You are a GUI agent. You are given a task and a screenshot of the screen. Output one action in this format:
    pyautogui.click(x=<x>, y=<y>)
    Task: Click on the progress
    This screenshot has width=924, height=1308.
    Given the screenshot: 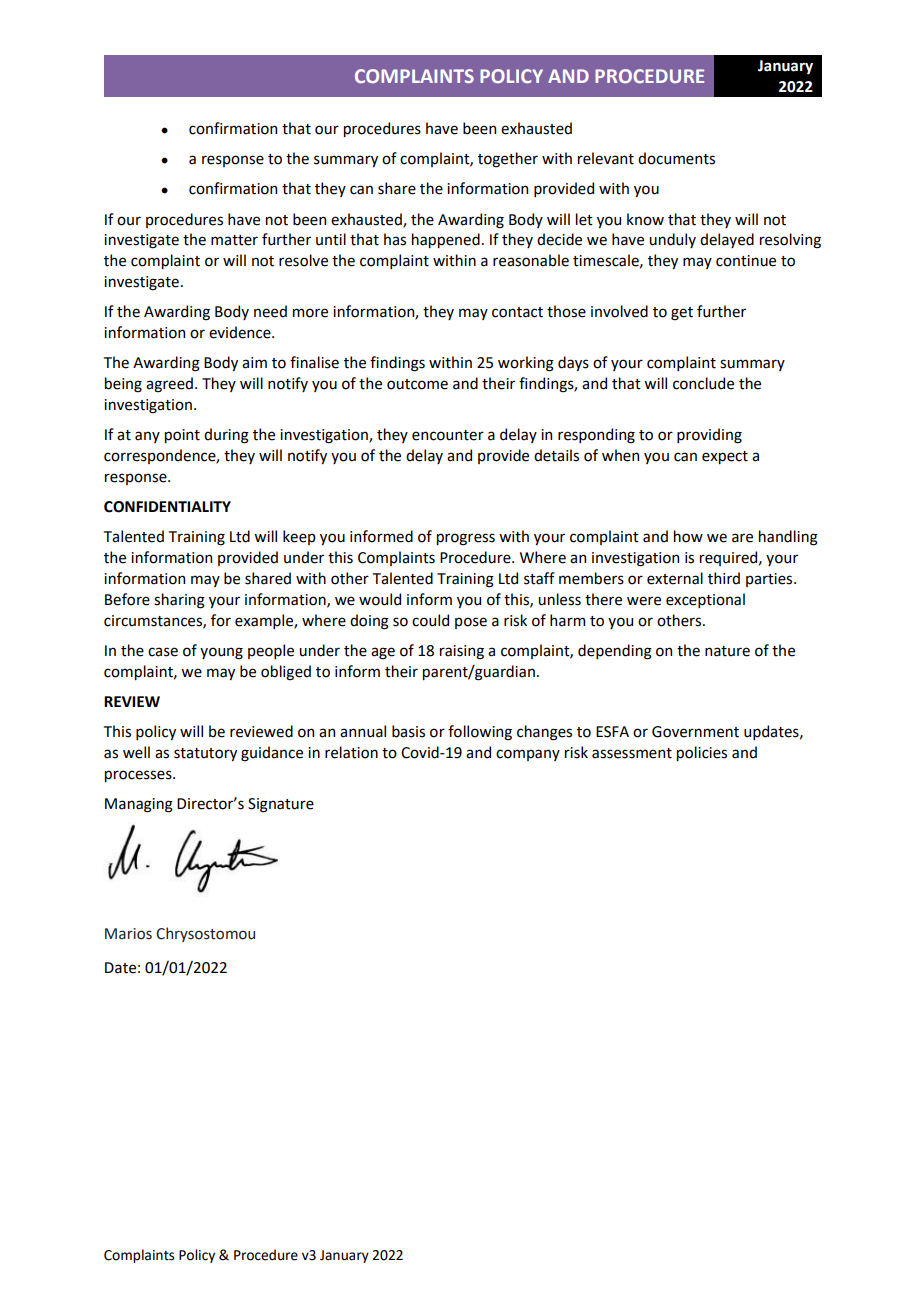 What is the action you would take?
    pyautogui.click(x=466, y=539)
